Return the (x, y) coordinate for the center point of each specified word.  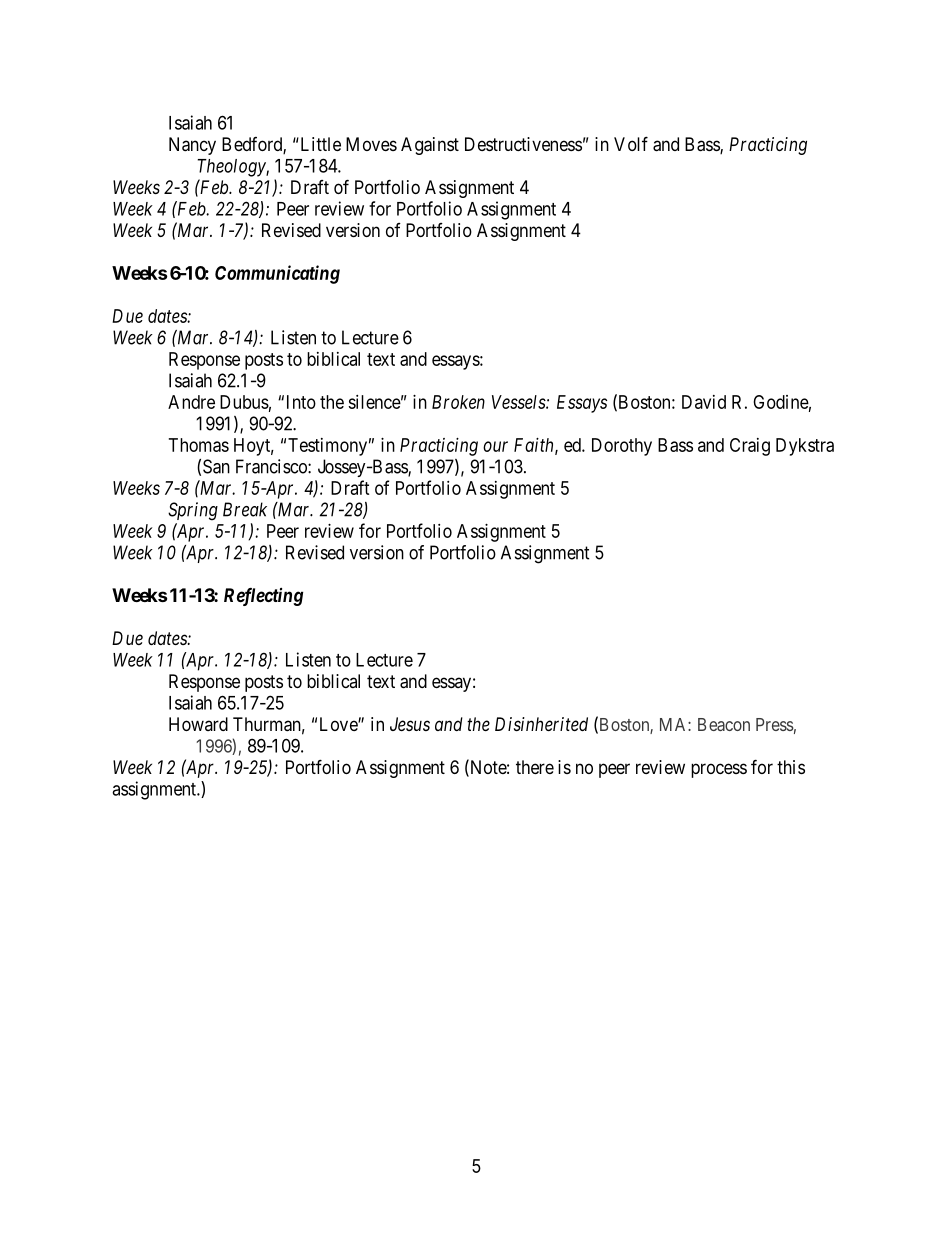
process (719, 770)
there (535, 767)
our (495, 446)
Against (430, 146)
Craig (750, 447)
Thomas (199, 445)
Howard (198, 724)
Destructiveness (523, 144)
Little (319, 144)
